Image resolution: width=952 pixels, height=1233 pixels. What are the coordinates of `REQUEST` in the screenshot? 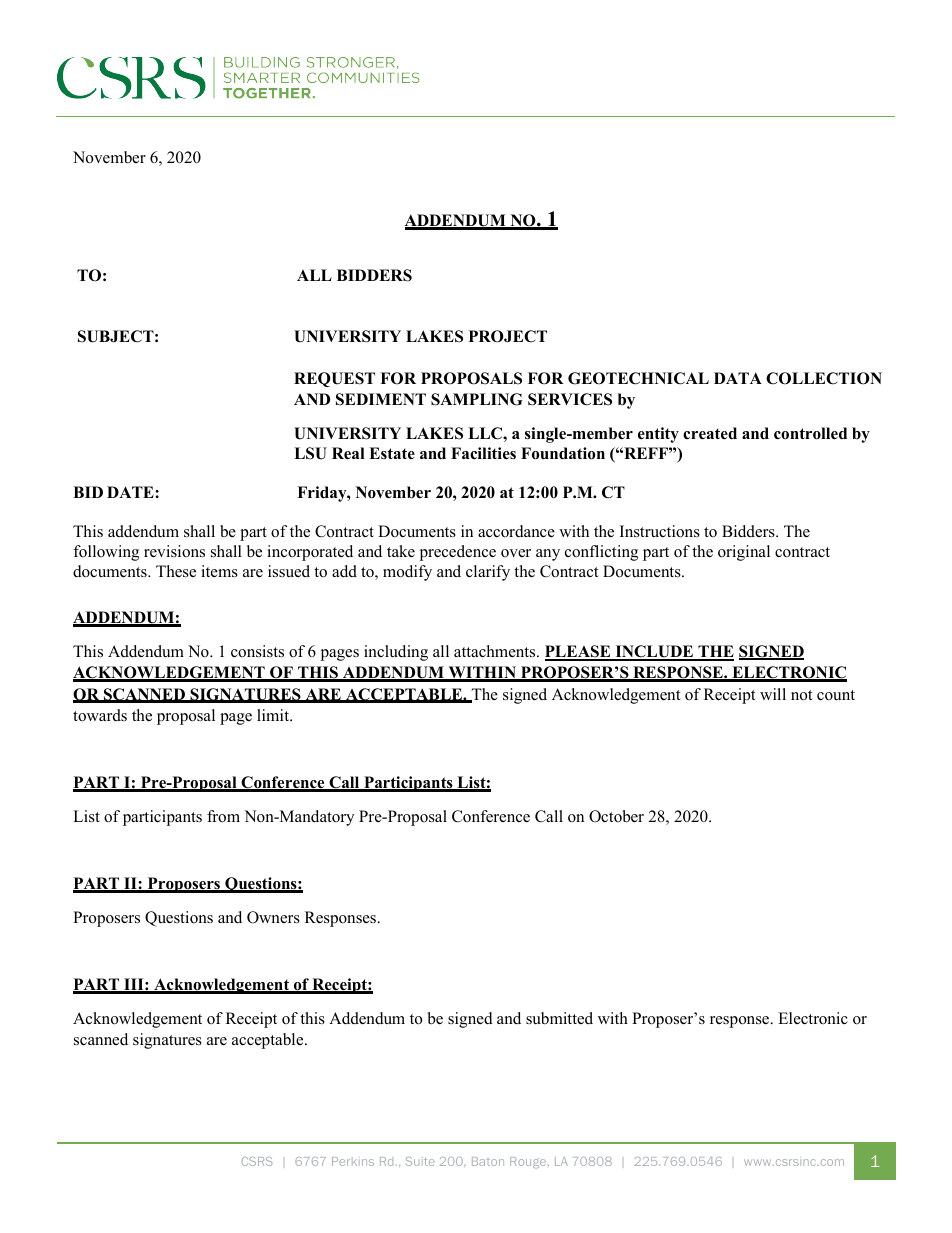 It's located at (334, 379).
